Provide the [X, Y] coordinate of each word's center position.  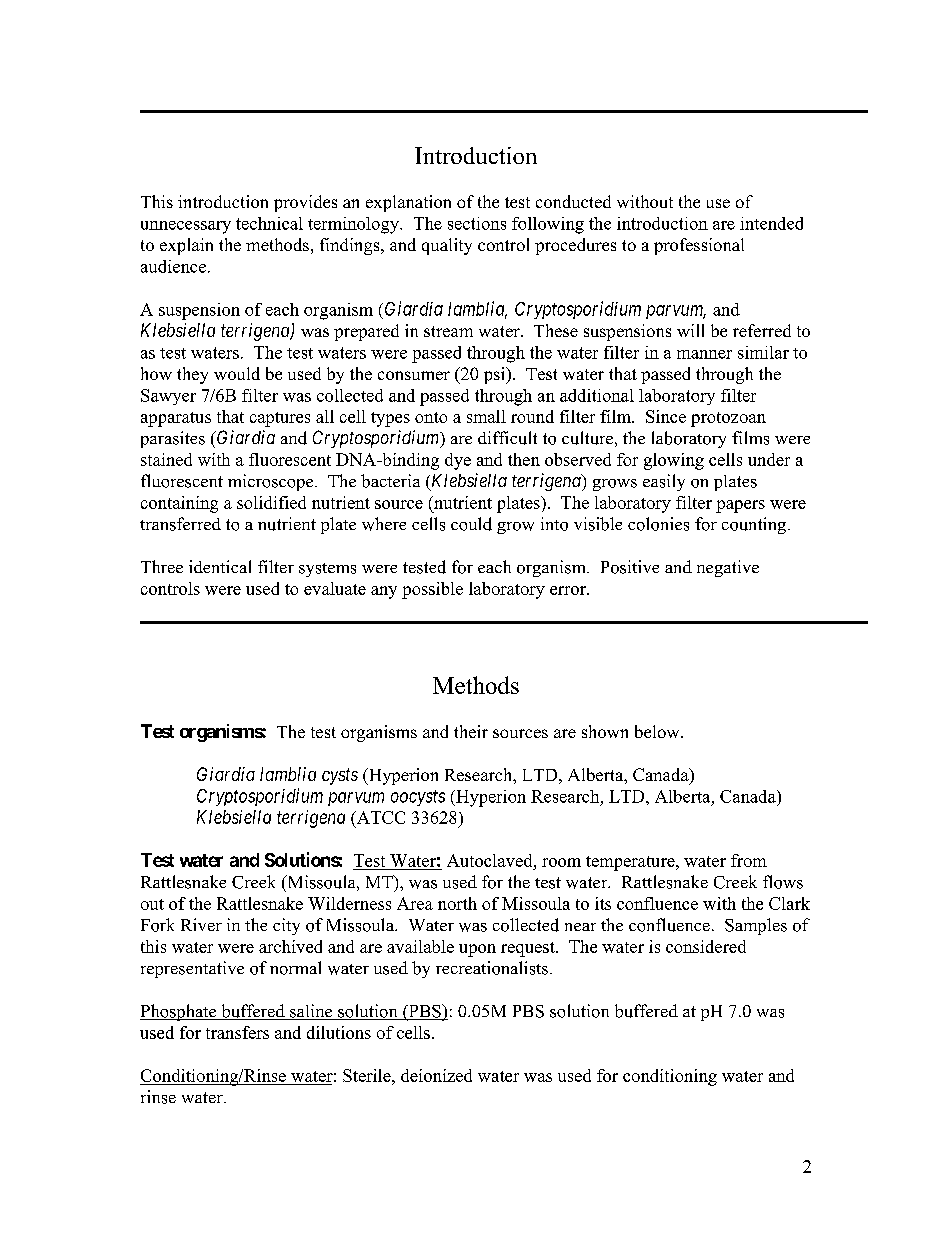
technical [269, 223]
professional [699, 246]
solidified [271, 502]
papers [740, 506]
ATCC [379, 819]
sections [477, 223]
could [471, 524]
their [471, 731]
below [658, 731]
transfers [237, 1032]
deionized [436, 1075]
